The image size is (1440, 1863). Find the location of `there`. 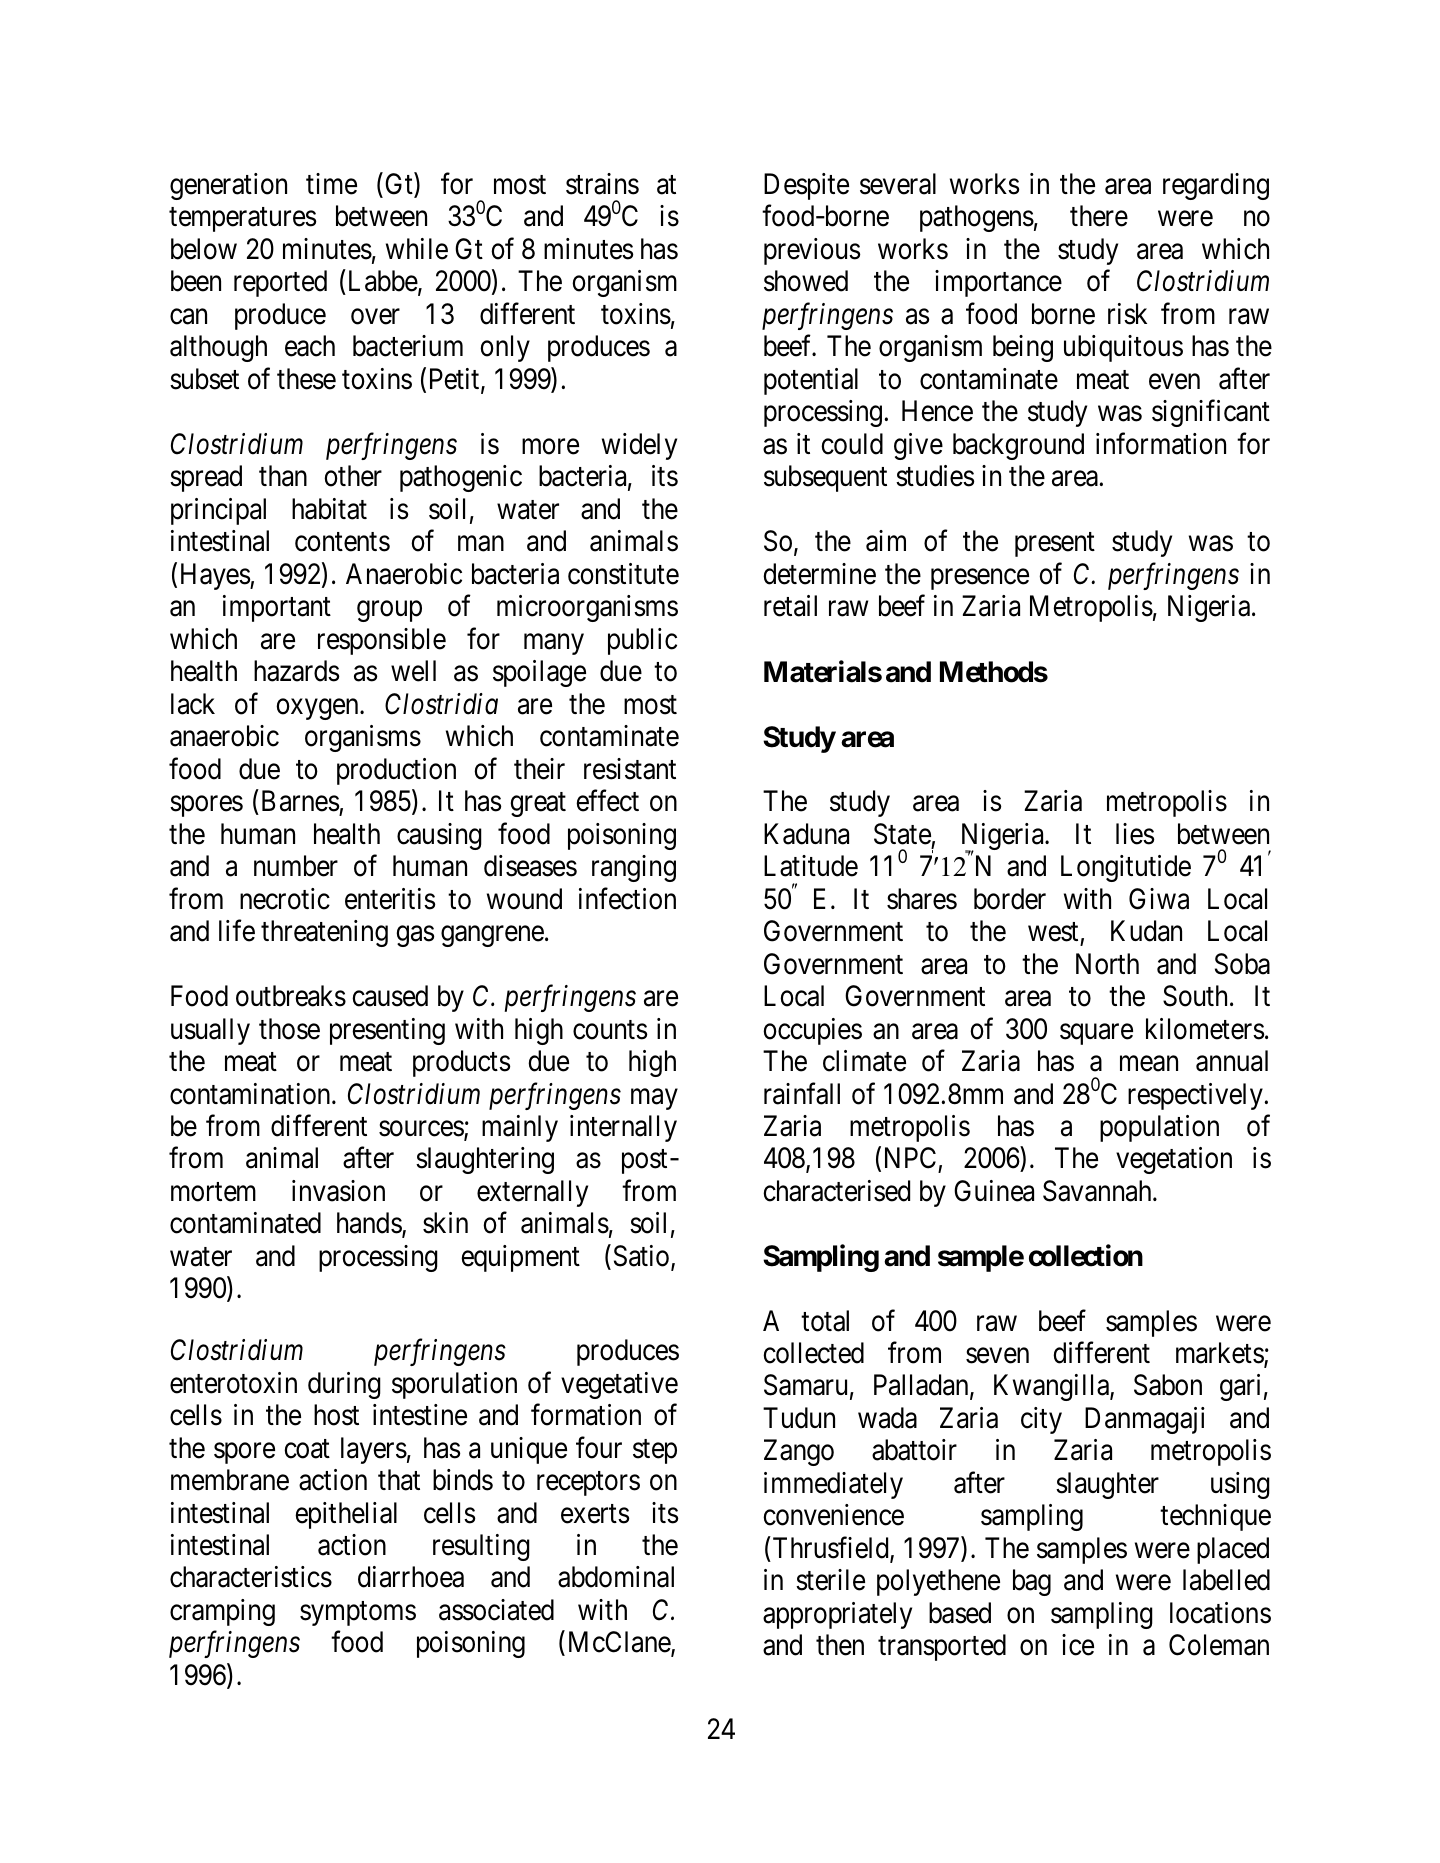

there is located at coordinates (1099, 216).
